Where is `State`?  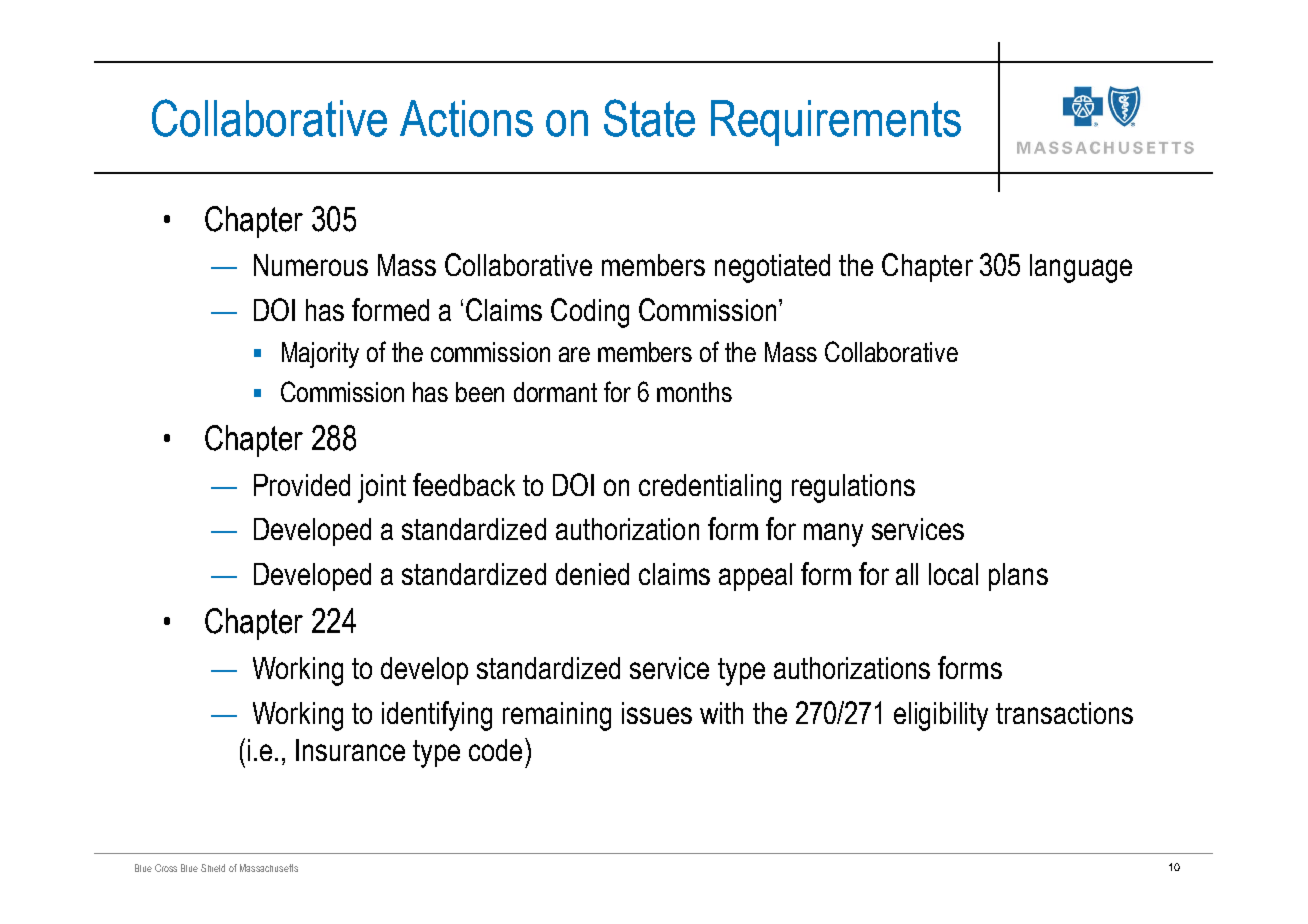
State is located at coordinates (649, 118).
